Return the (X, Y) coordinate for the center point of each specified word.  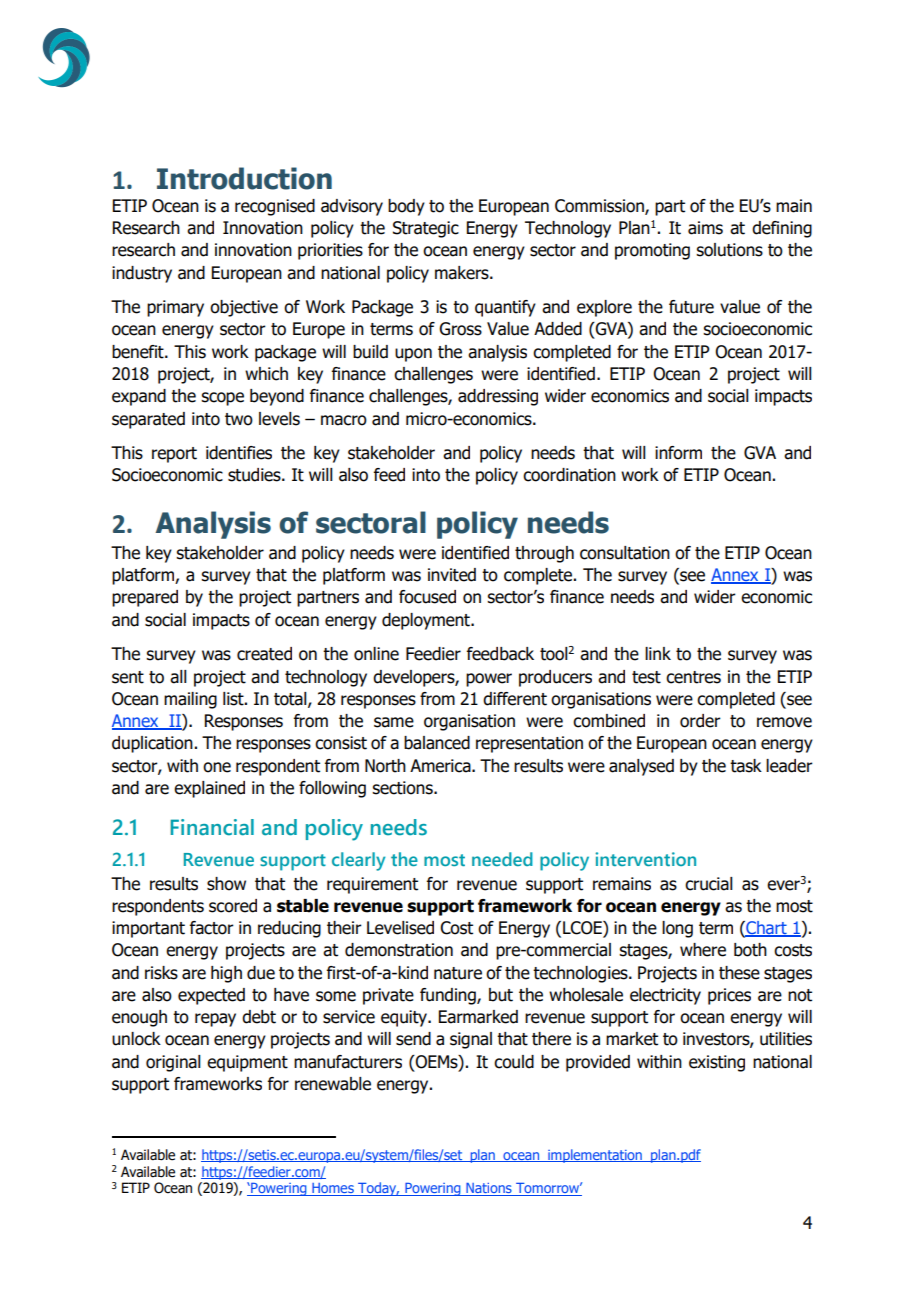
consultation (625, 553)
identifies (239, 453)
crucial (709, 884)
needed (502, 859)
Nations (489, 1189)
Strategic (426, 229)
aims (705, 228)
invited (452, 575)
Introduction (244, 178)
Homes (333, 1189)
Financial (212, 827)
